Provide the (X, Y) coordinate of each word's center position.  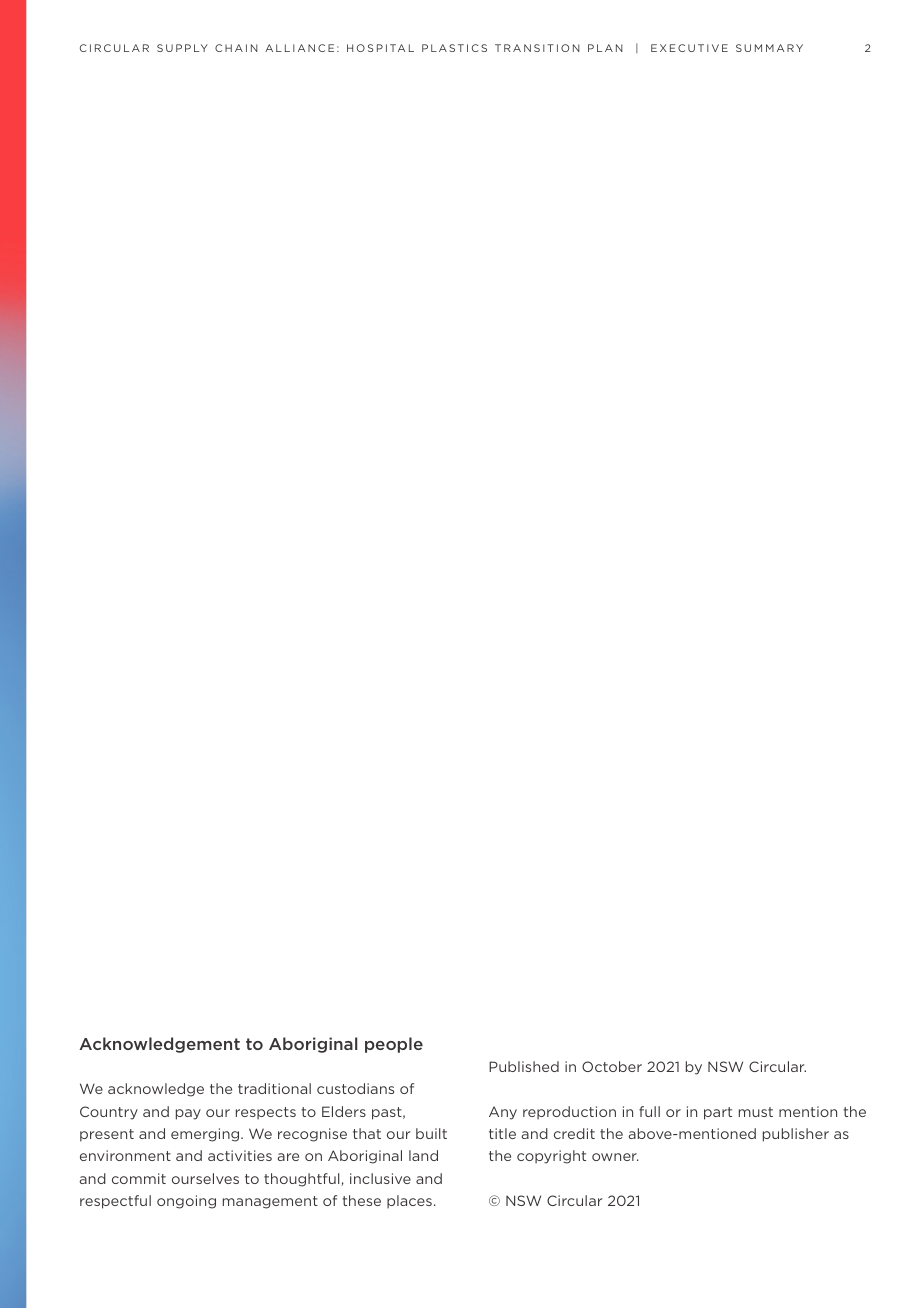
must (756, 1112)
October (612, 1066)
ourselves (205, 1178)
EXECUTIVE (689, 48)
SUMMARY (769, 48)
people (394, 1045)
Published (524, 1066)
